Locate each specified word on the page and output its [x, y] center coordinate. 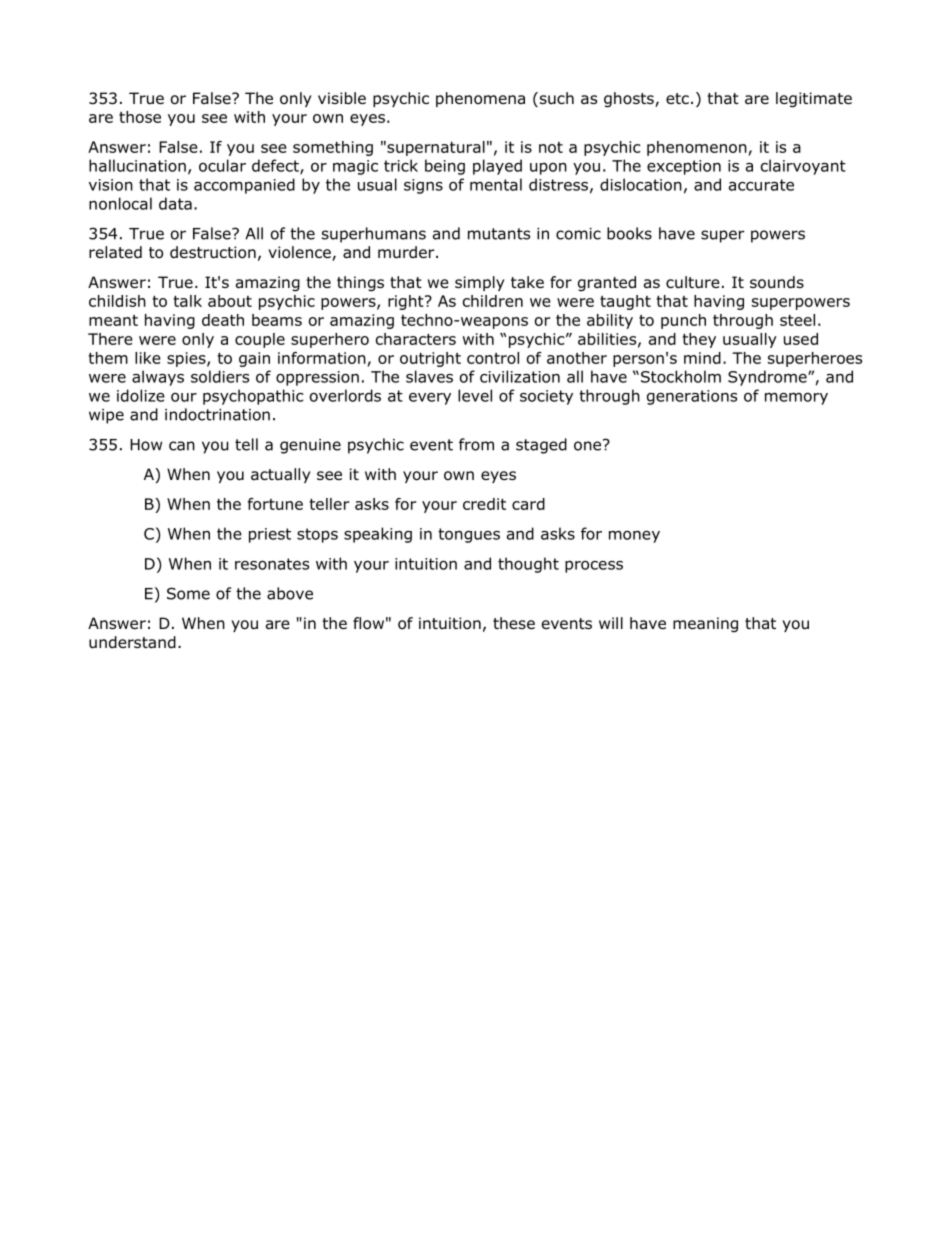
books [629, 233]
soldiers [220, 376]
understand [132, 642]
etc [677, 98]
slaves [429, 376]
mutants [499, 234]
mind [702, 358]
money [634, 537]
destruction [213, 252]
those [140, 117]
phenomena [480, 99]
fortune [275, 504]
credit [484, 504]
